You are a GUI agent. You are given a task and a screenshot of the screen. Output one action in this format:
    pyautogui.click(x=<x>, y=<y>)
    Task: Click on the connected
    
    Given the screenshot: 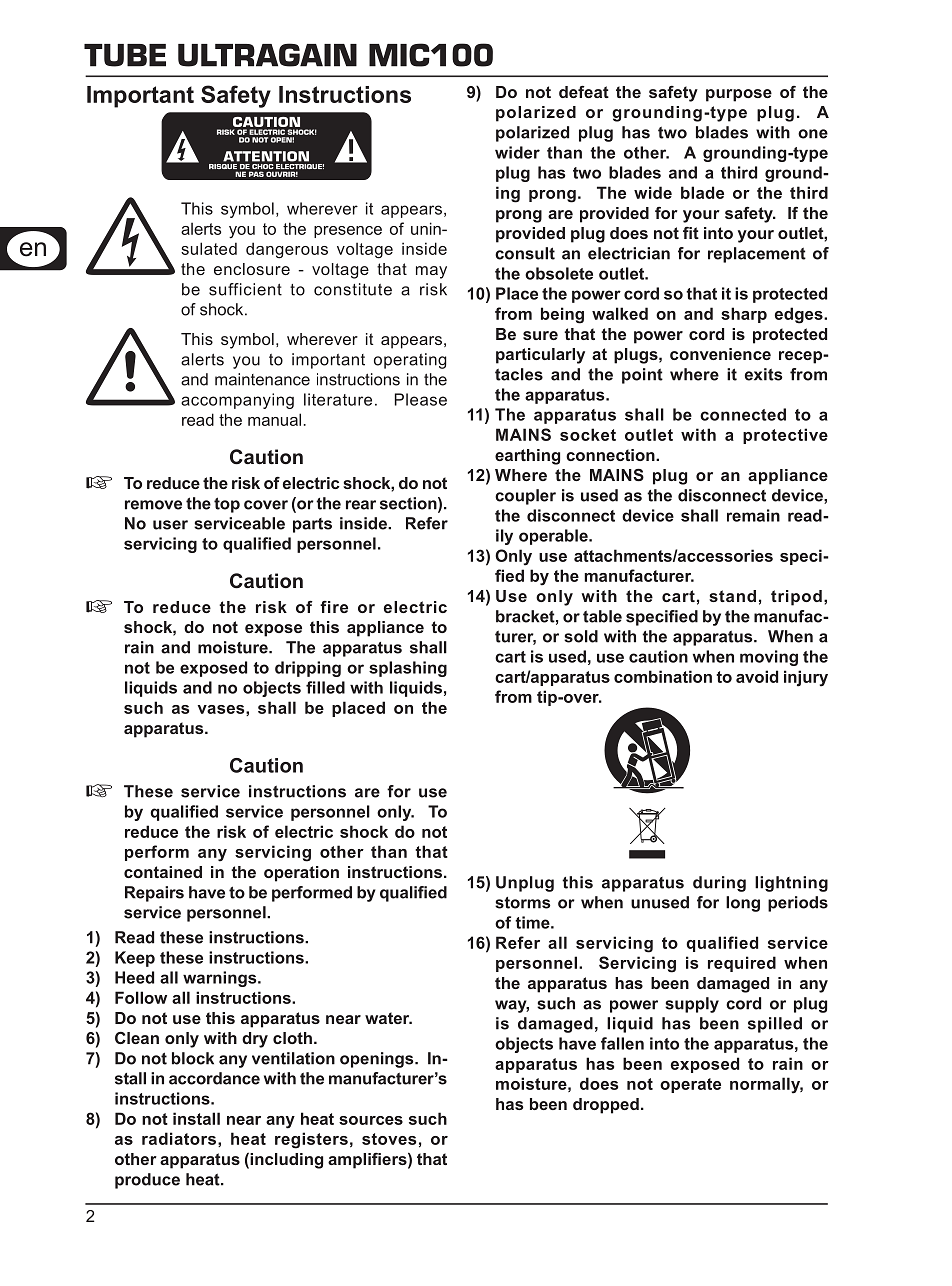 What is the action you would take?
    pyautogui.click(x=743, y=414)
